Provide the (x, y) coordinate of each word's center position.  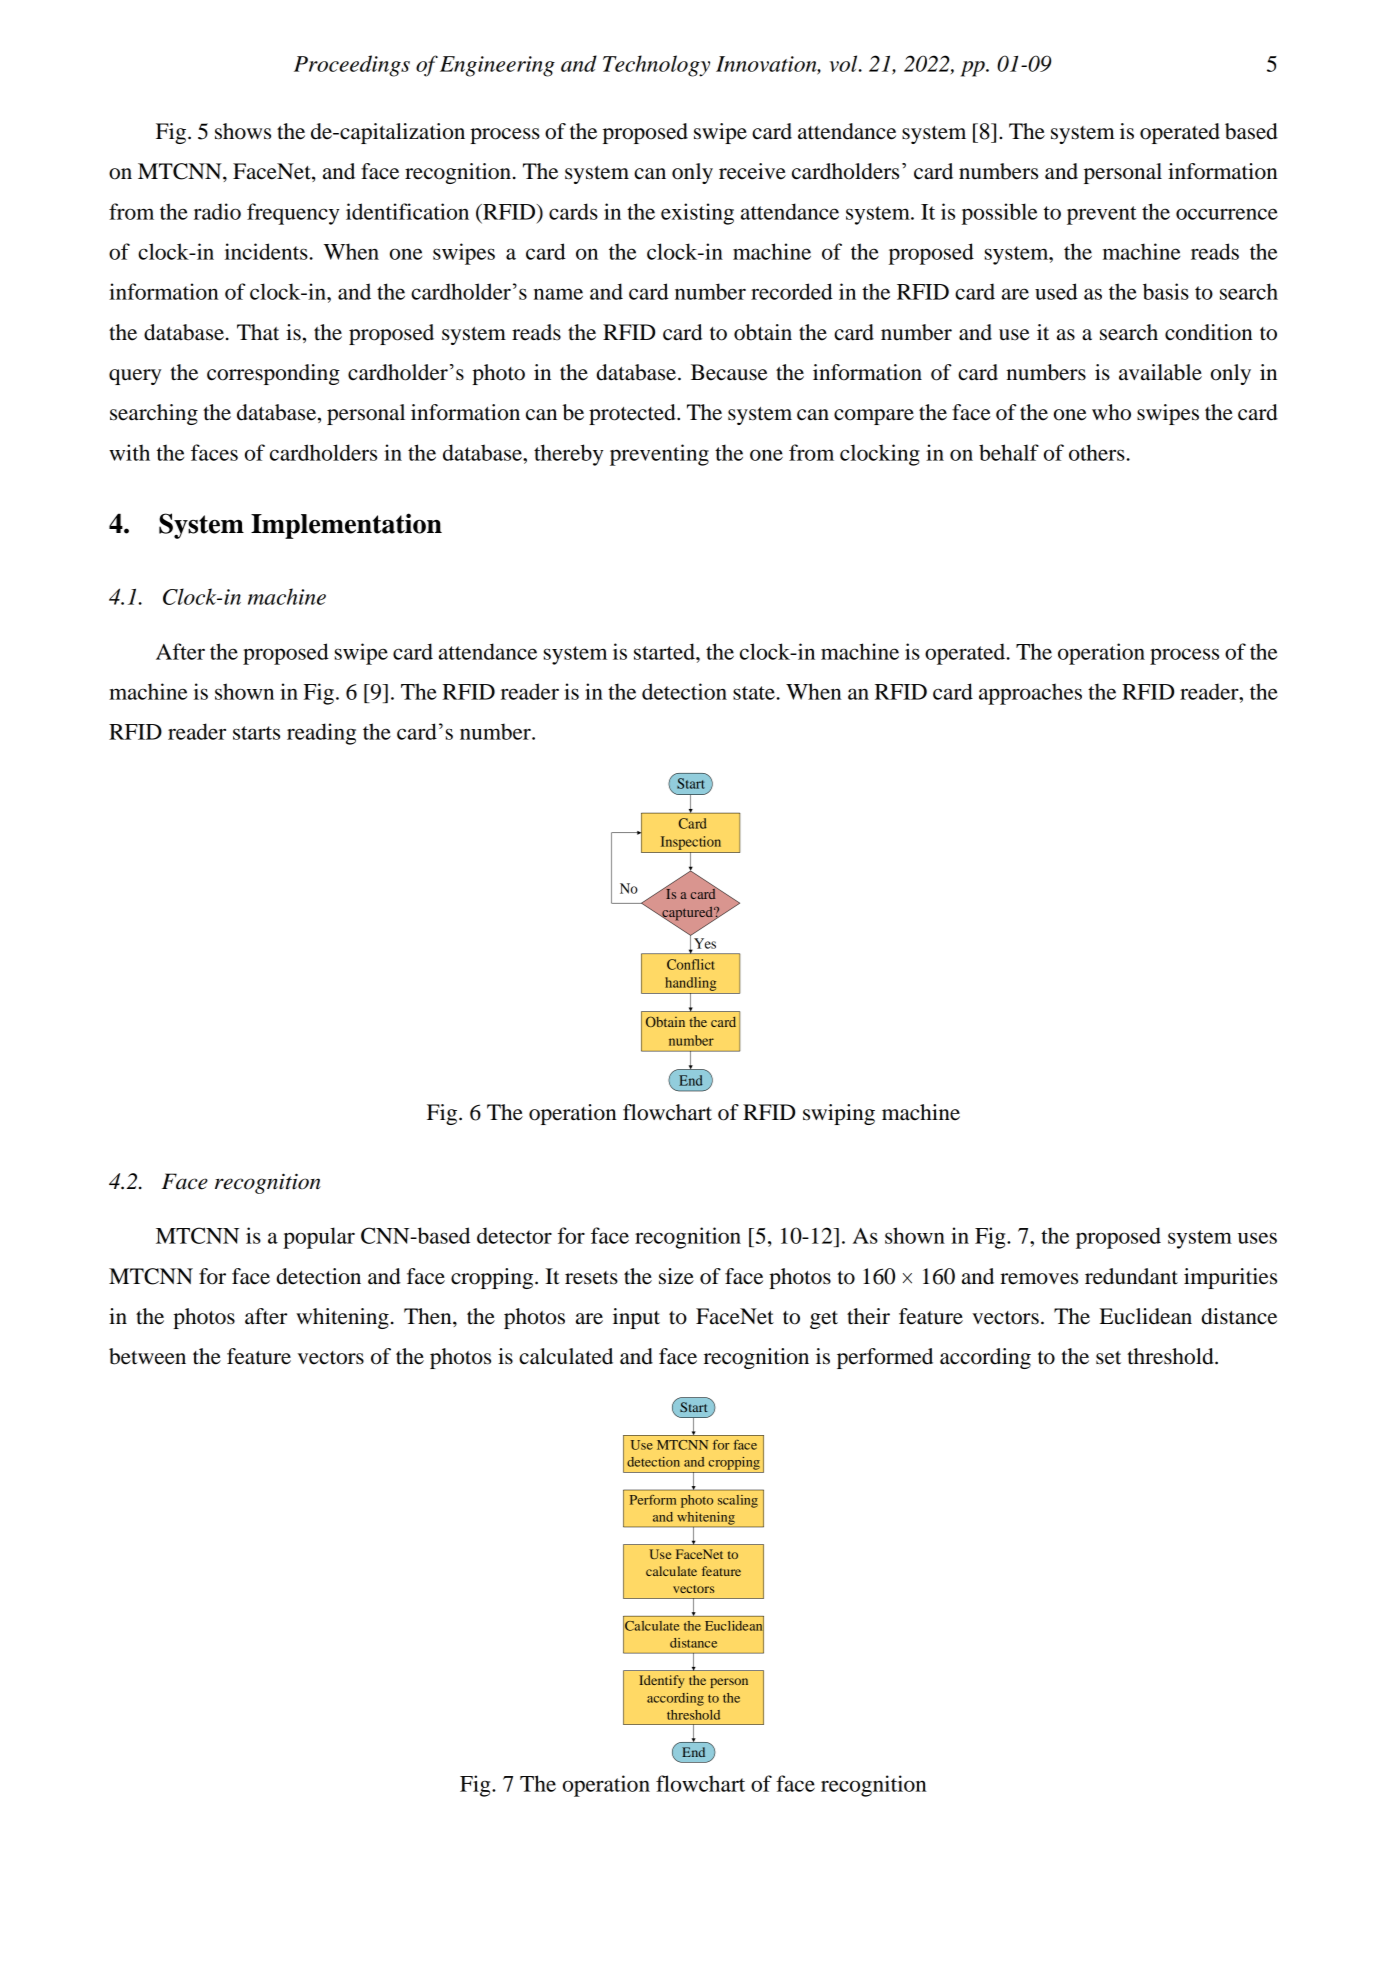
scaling (738, 1501)
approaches (1030, 694)
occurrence (1227, 214)
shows (243, 131)
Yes (704, 944)
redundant (1131, 1276)
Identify (661, 1681)
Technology (656, 66)
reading (321, 734)
